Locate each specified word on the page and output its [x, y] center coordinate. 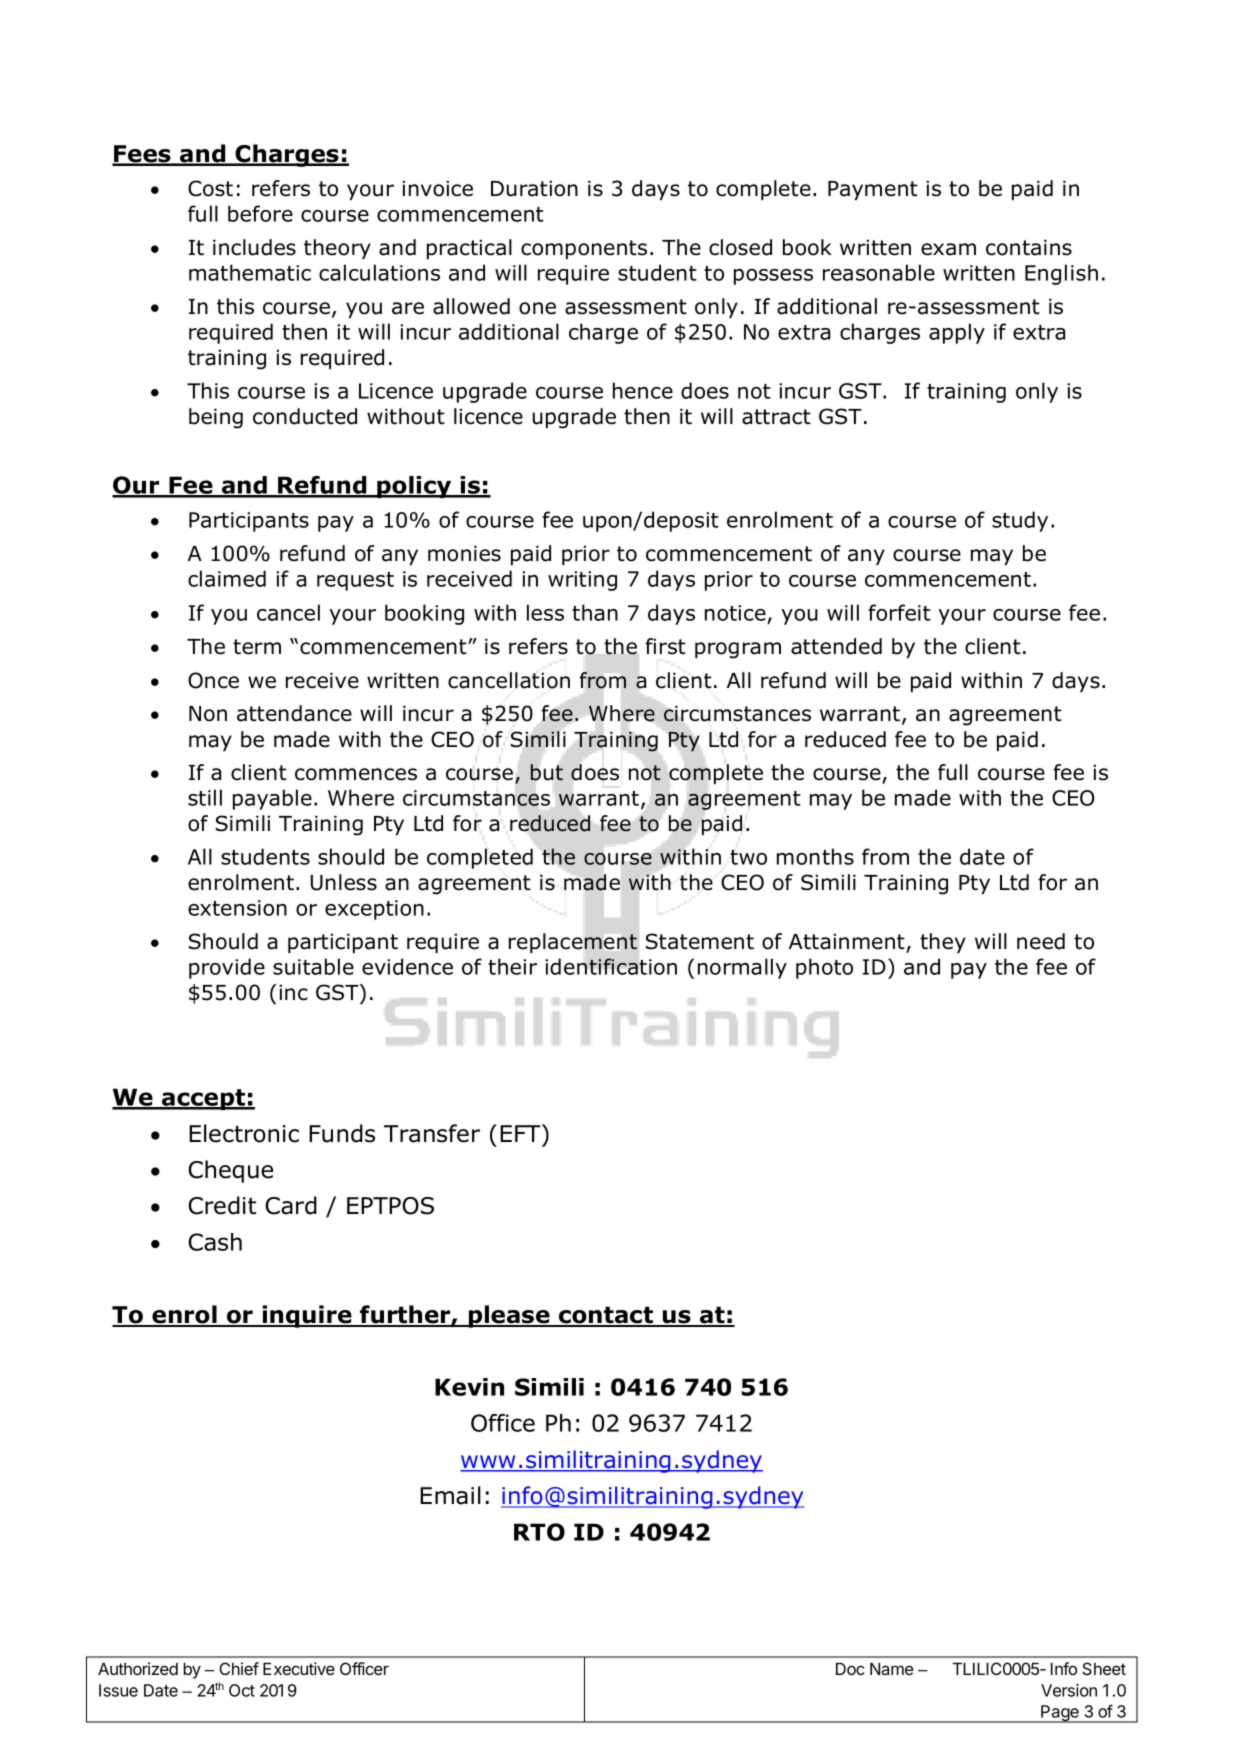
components [584, 249]
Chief [239, 1668]
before [260, 213]
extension [237, 908]
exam [948, 249]
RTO [539, 1532]
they [943, 943]
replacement [573, 943]
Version [1069, 1690]
